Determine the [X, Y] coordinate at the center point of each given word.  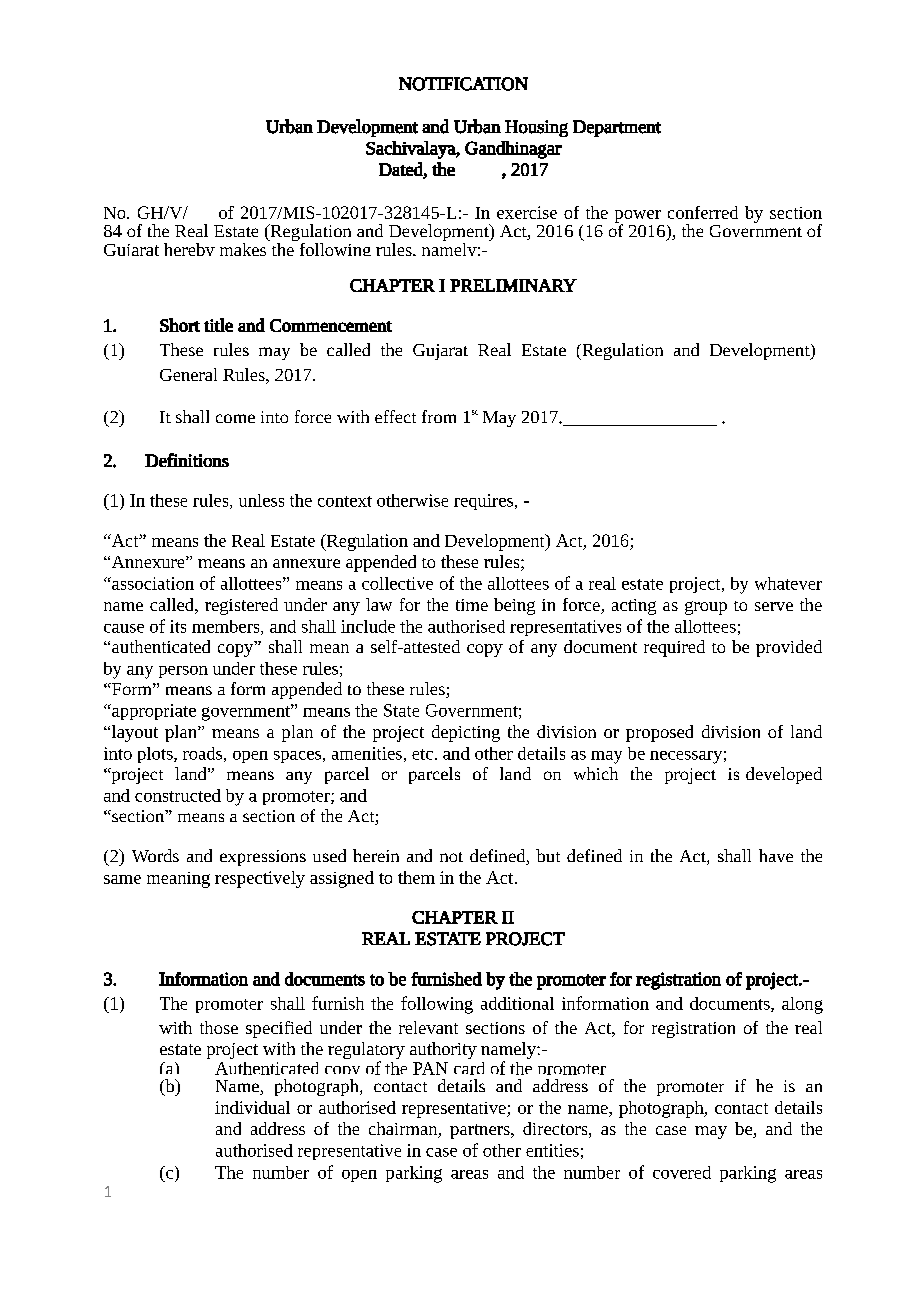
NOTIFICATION [463, 84]
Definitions [187, 460]
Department [617, 128]
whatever [788, 583]
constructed [178, 795]
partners [481, 1131]
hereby [189, 249]
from [439, 416]
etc [422, 754]
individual [252, 1107]
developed [784, 775]
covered [682, 1172]
